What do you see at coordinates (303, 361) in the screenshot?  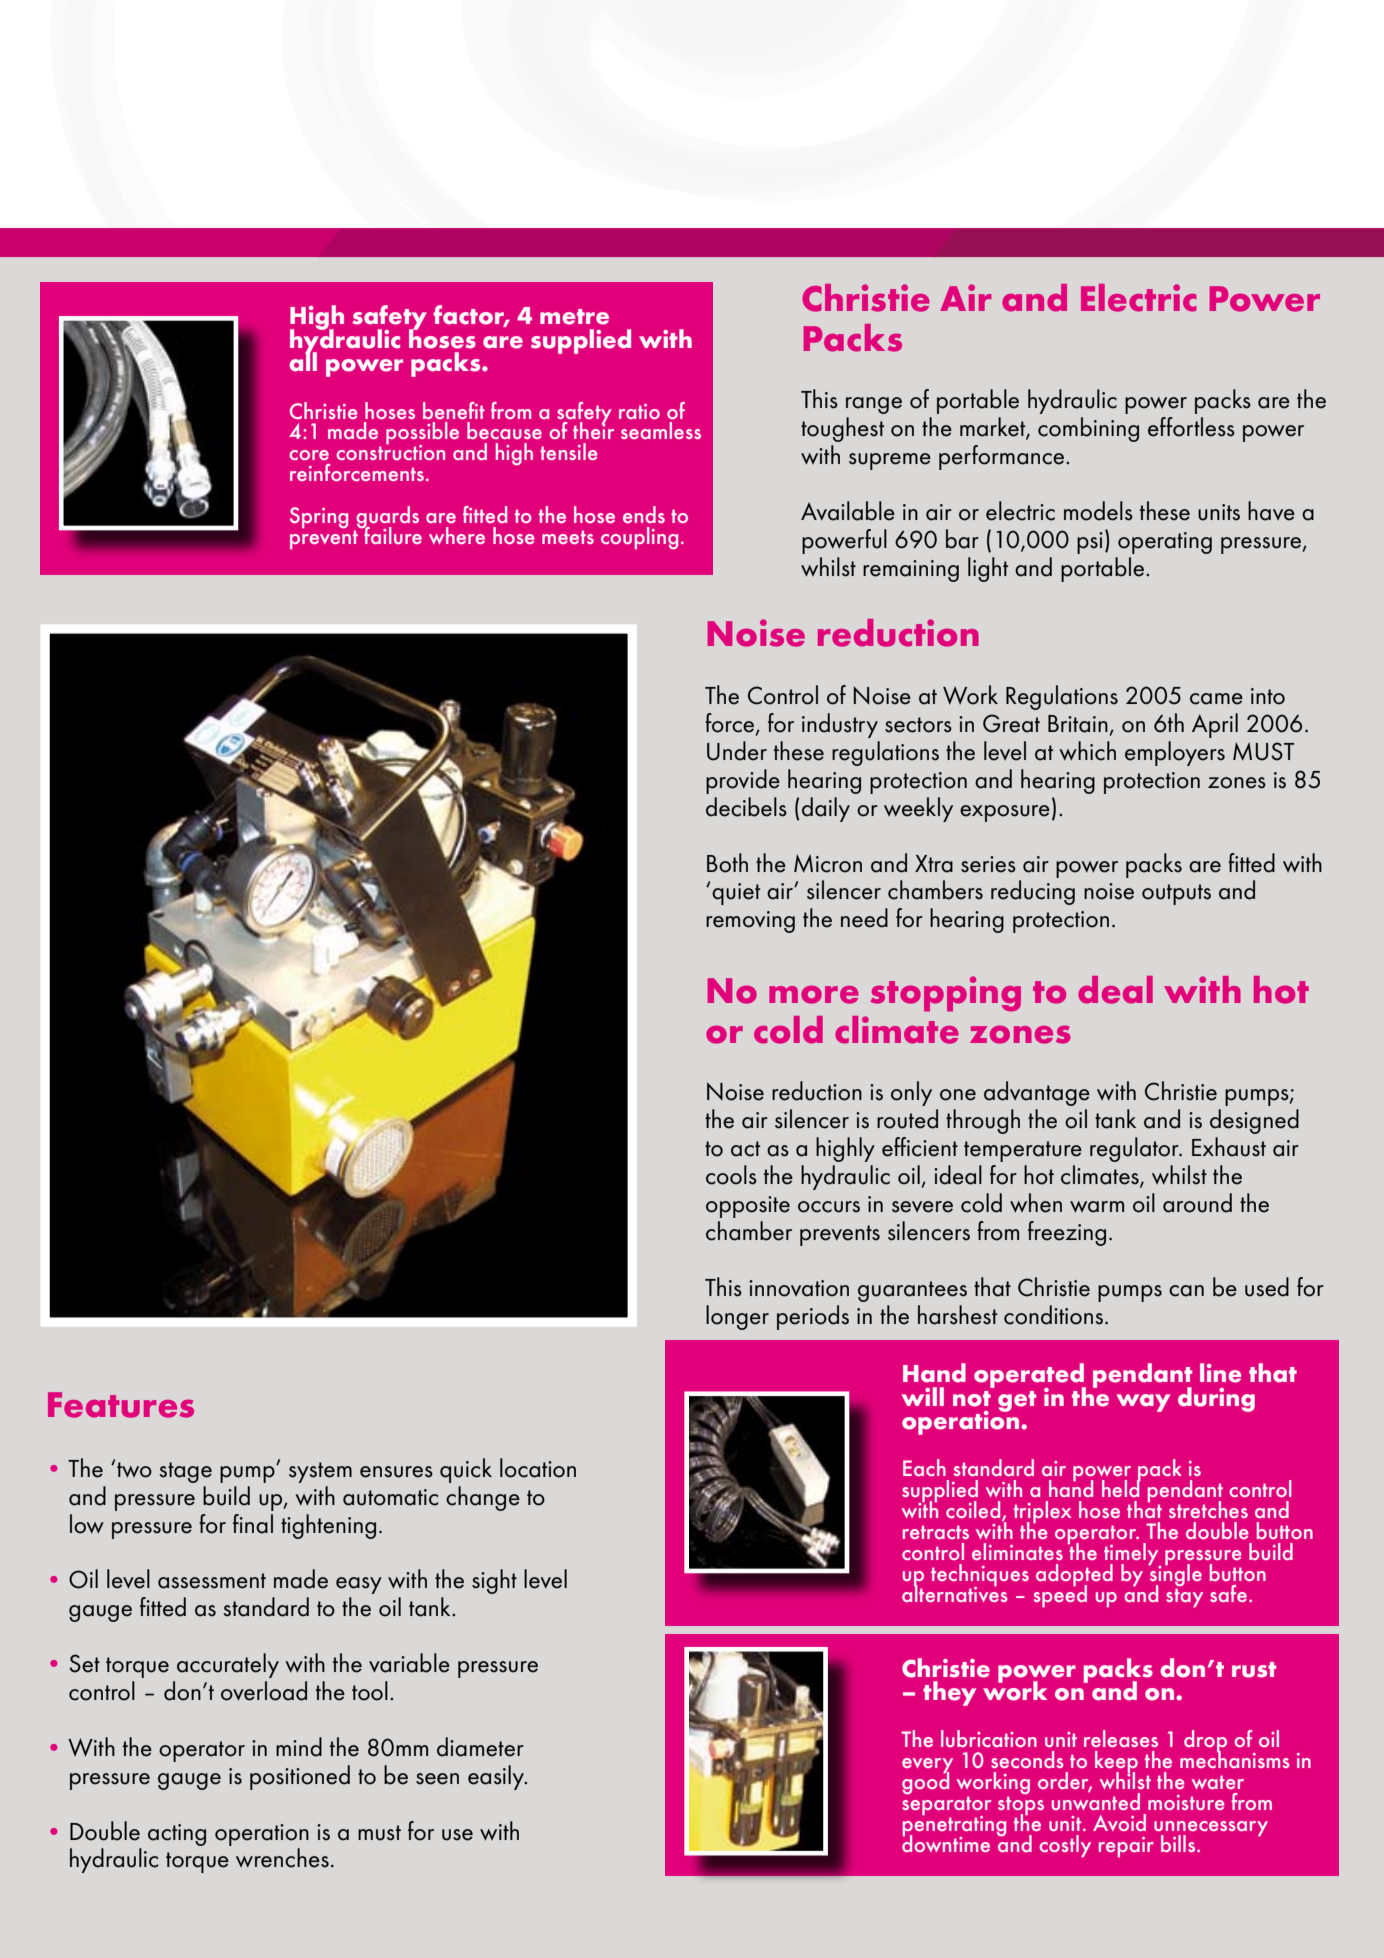 I see `all` at bounding box center [303, 361].
